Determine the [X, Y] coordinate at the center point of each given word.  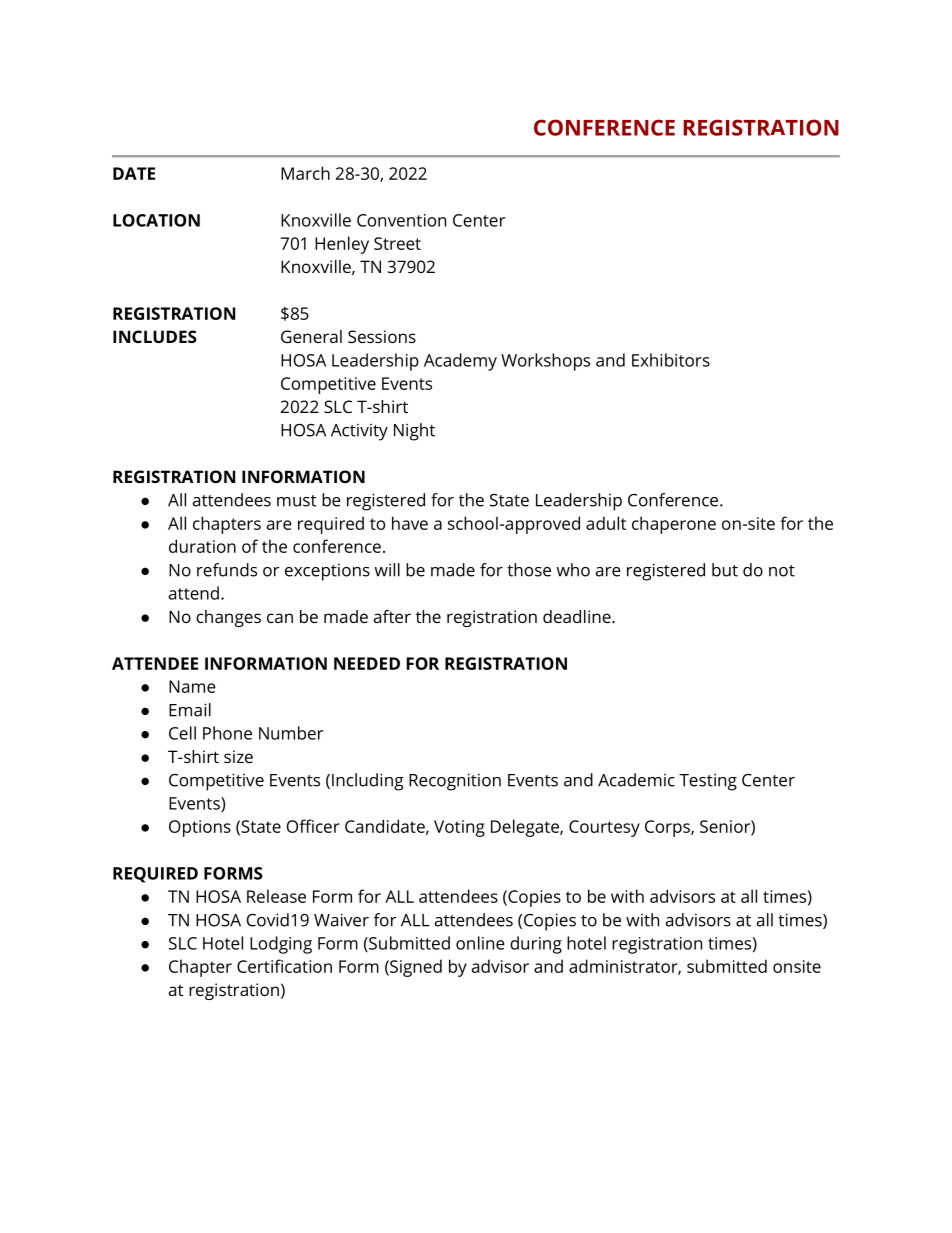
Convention [401, 220]
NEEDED [367, 663]
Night [414, 432]
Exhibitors [671, 360]
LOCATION [156, 220]
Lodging [281, 945]
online [480, 943]
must [296, 501]
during [536, 945]
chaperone [674, 525]
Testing [708, 782]
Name [192, 686]
